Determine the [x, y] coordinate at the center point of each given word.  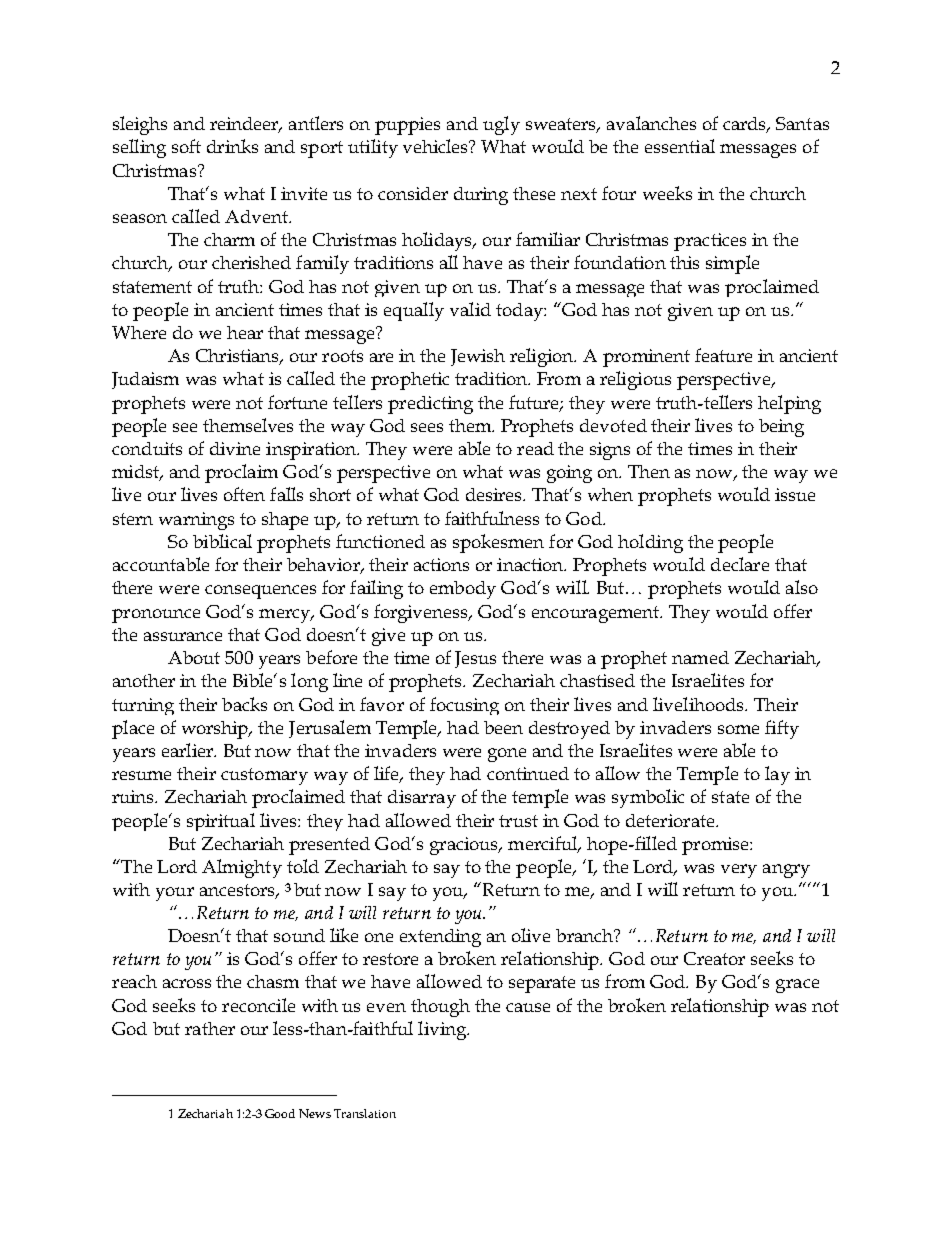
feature [723, 355]
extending [440, 938]
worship [216, 730]
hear [245, 332]
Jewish [478, 357]
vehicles [437, 146]
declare [740, 564]
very [739, 871]
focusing [464, 706]
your [175, 894]
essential [680, 146]
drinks [232, 146]
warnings [196, 521]
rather [210, 1028]
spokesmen [498, 543]
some [738, 729]
